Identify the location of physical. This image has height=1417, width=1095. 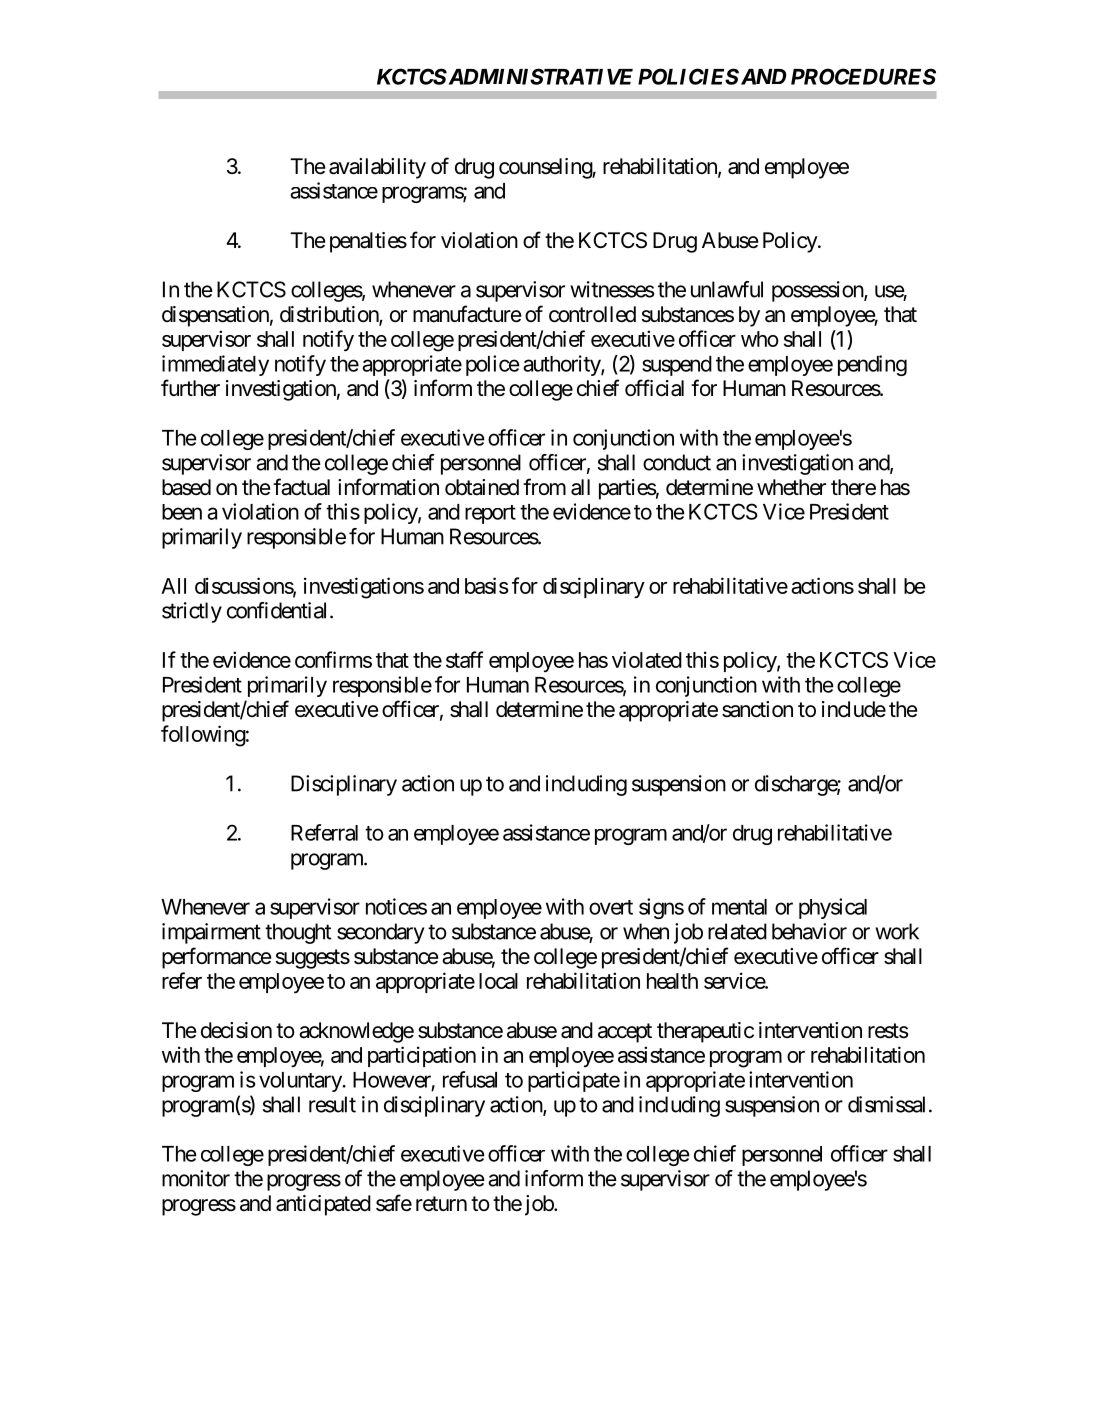
(833, 908).
